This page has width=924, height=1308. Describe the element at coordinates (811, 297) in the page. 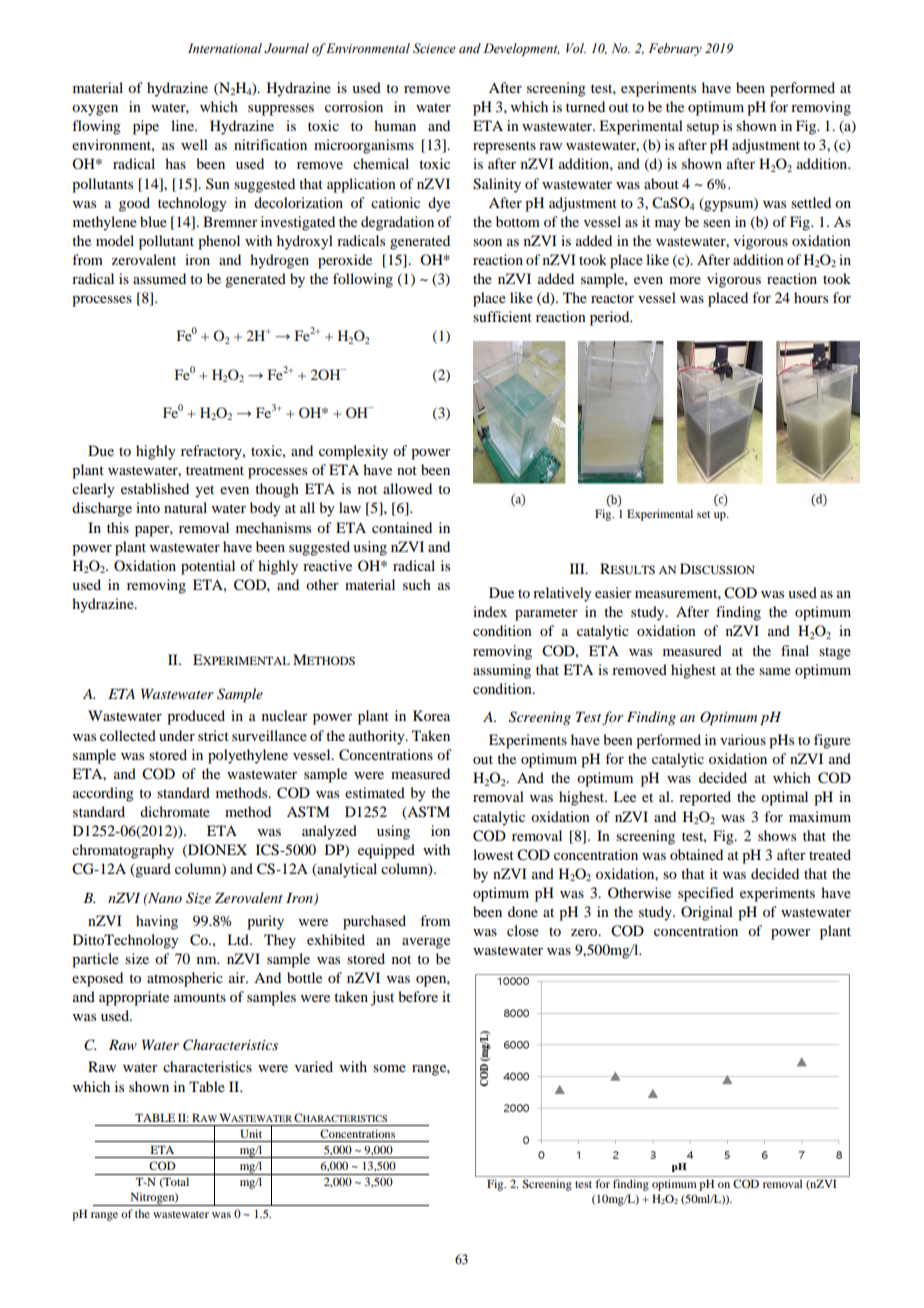

I see `hours` at that location.
